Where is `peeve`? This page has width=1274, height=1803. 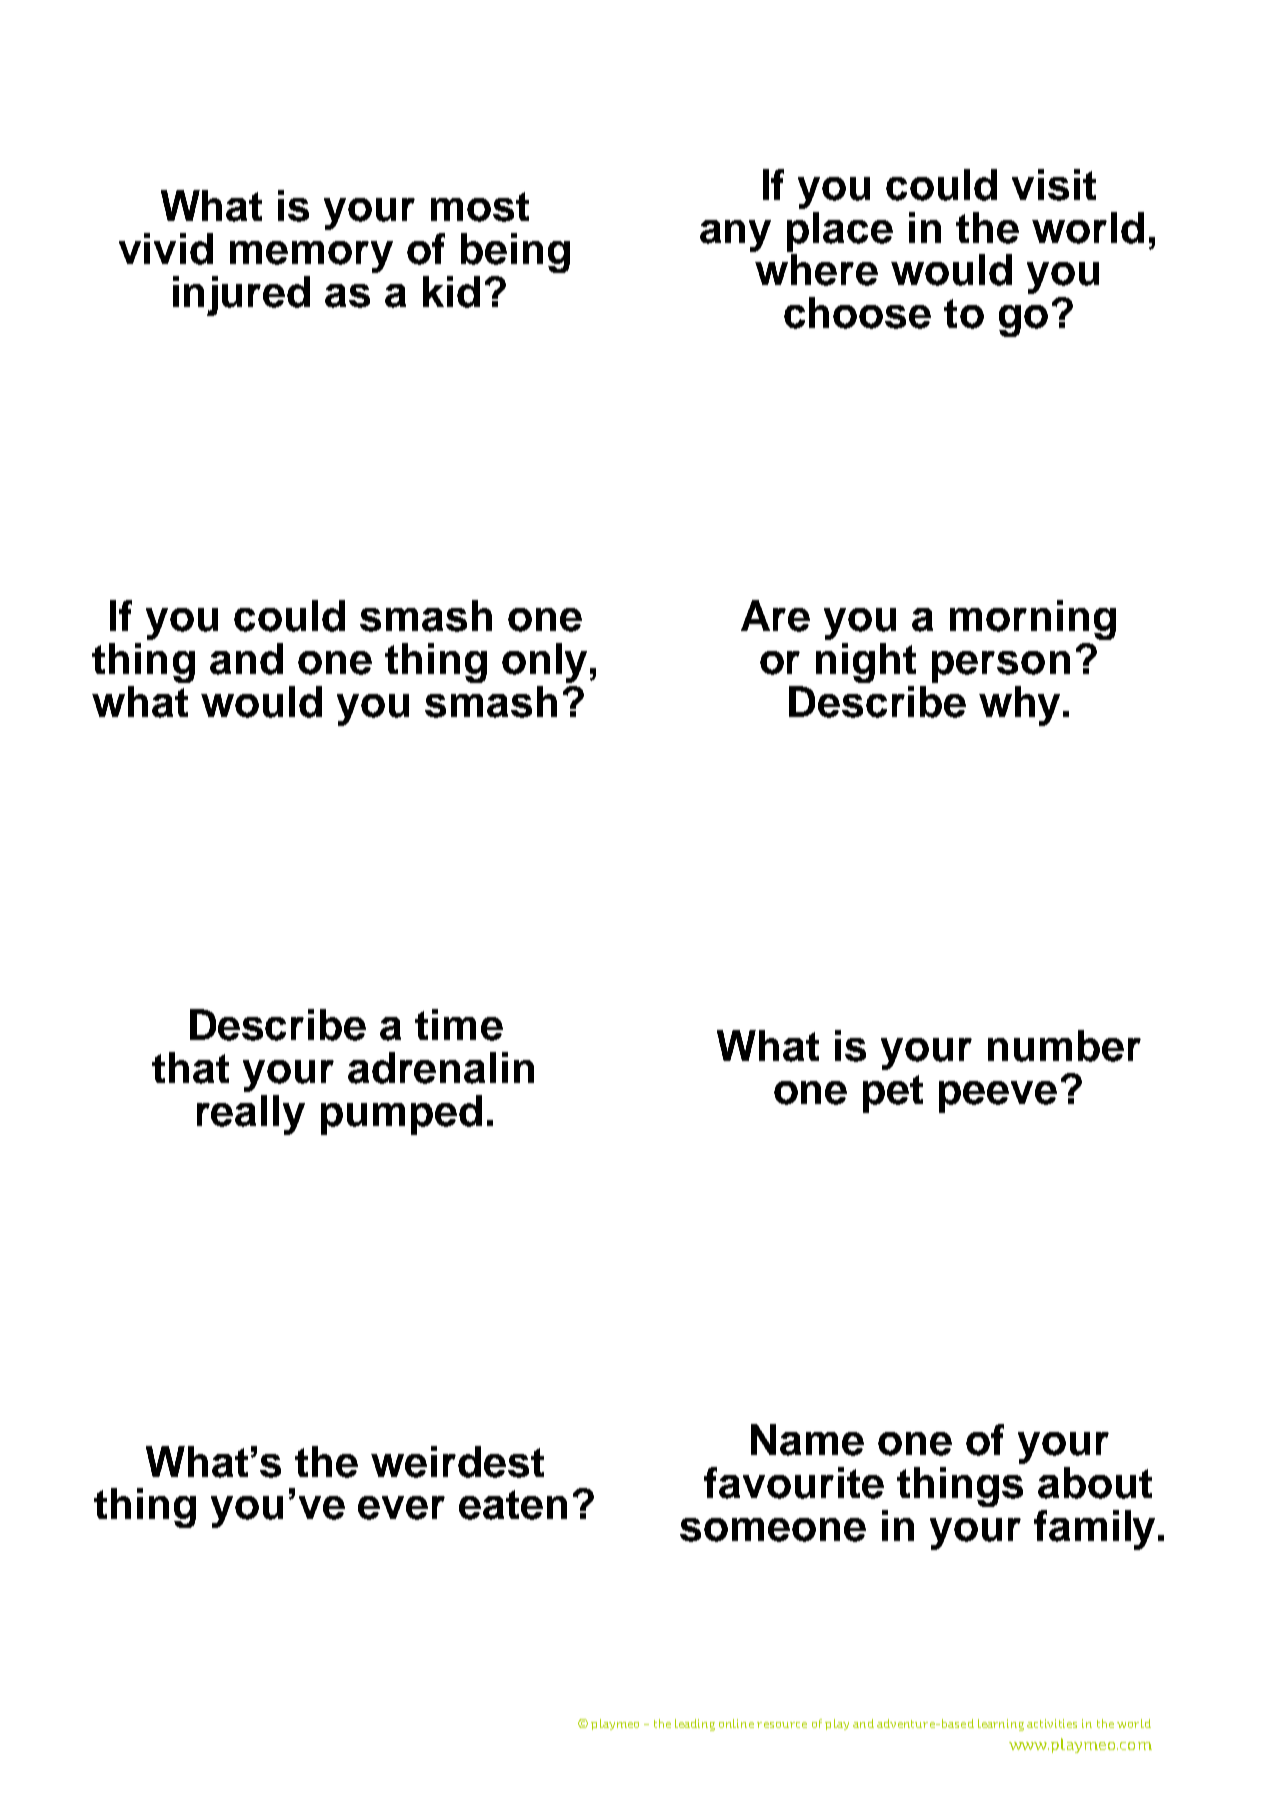 peeve is located at coordinates (998, 1097).
